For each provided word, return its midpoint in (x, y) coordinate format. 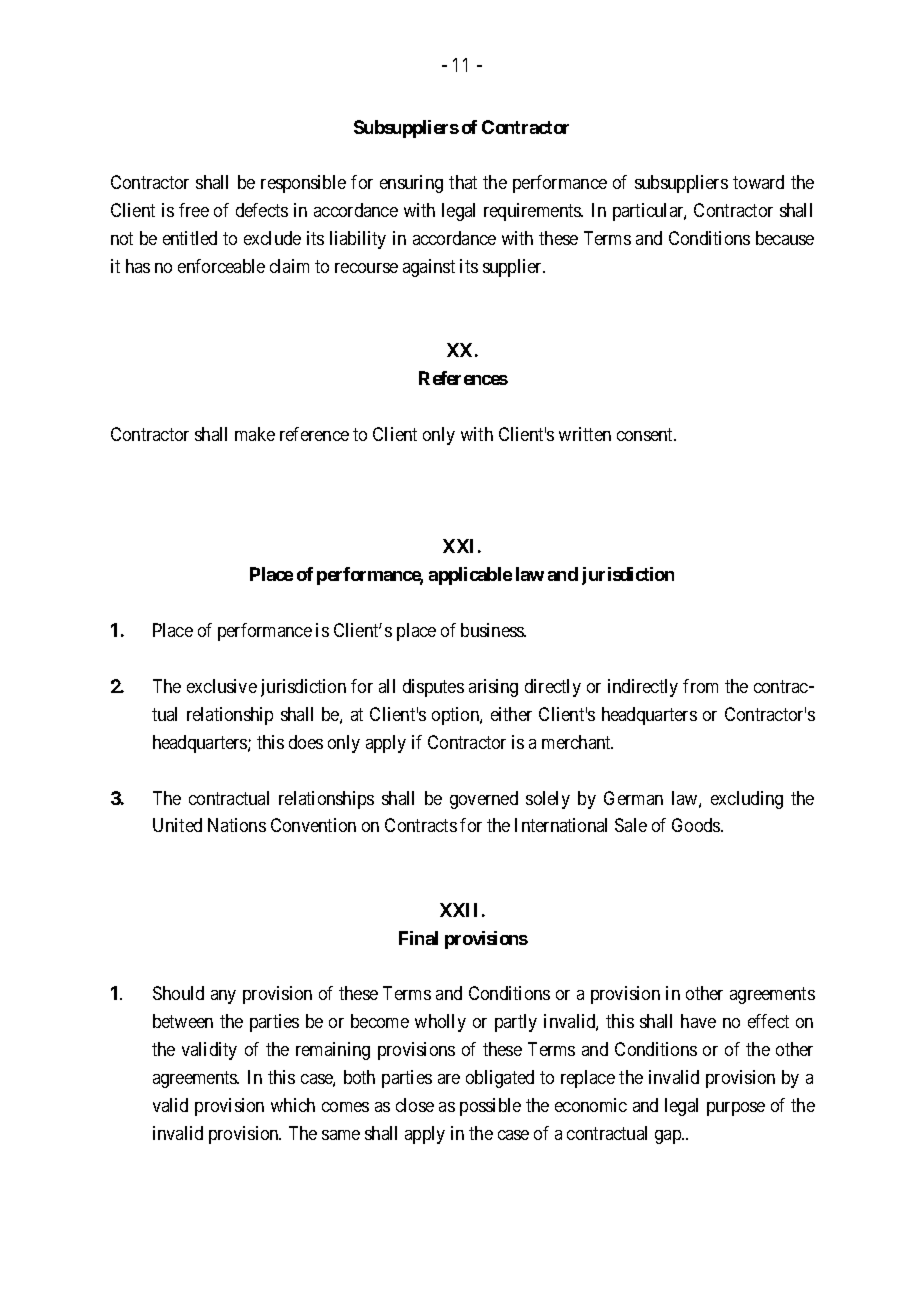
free (194, 210)
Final (418, 938)
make (255, 434)
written (585, 434)
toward (758, 182)
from (700, 686)
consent (646, 434)
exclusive (222, 686)
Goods (697, 825)
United (177, 825)
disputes (433, 688)
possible (490, 1107)
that (463, 182)
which (293, 1105)
